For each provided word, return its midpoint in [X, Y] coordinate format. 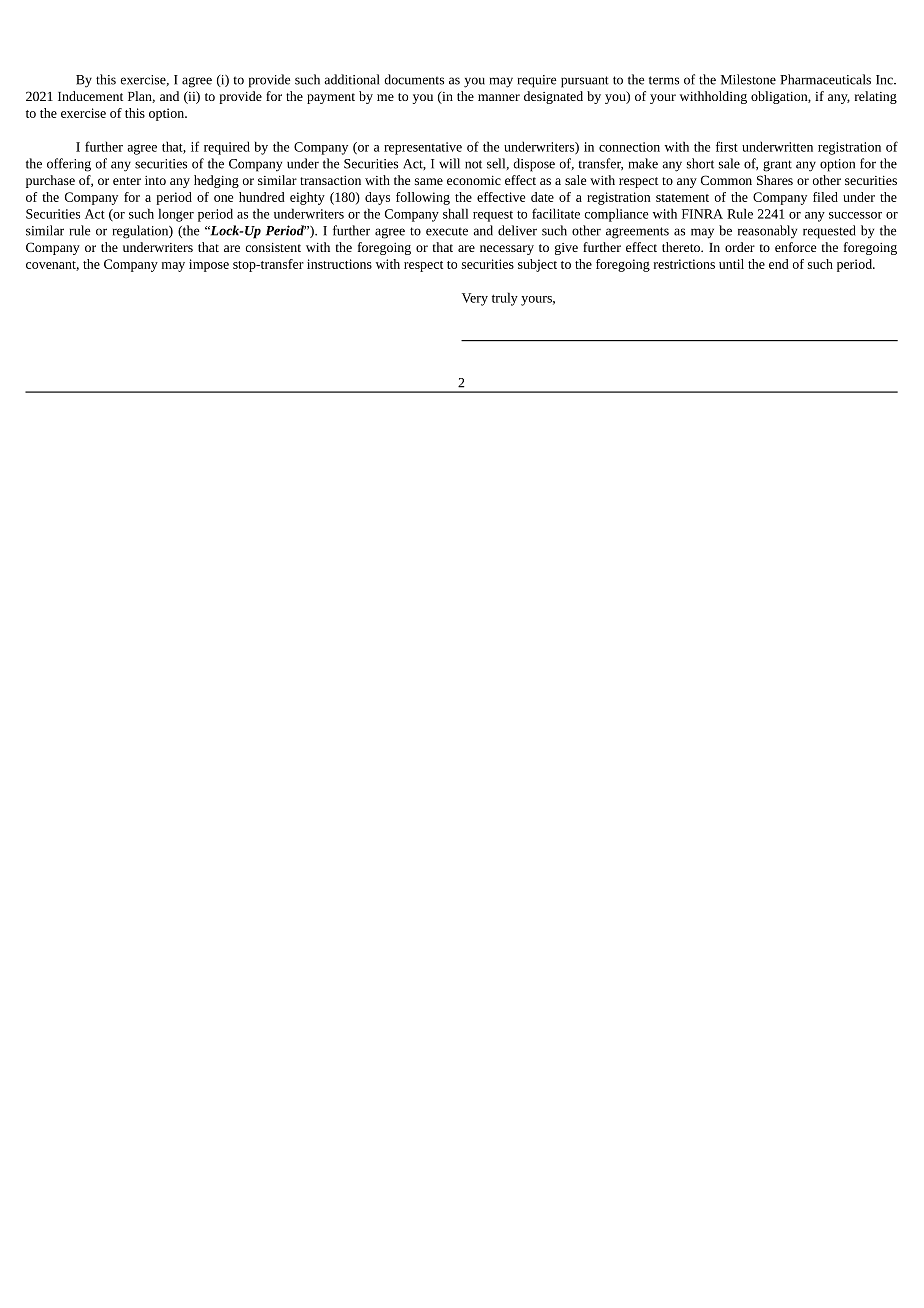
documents [414, 79]
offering [69, 165]
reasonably [767, 232]
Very [475, 299]
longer [176, 215]
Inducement [90, 96]
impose [209, 265]
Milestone [748, 79]
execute [447, 231]
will [449, 163]
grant [777, 166]
